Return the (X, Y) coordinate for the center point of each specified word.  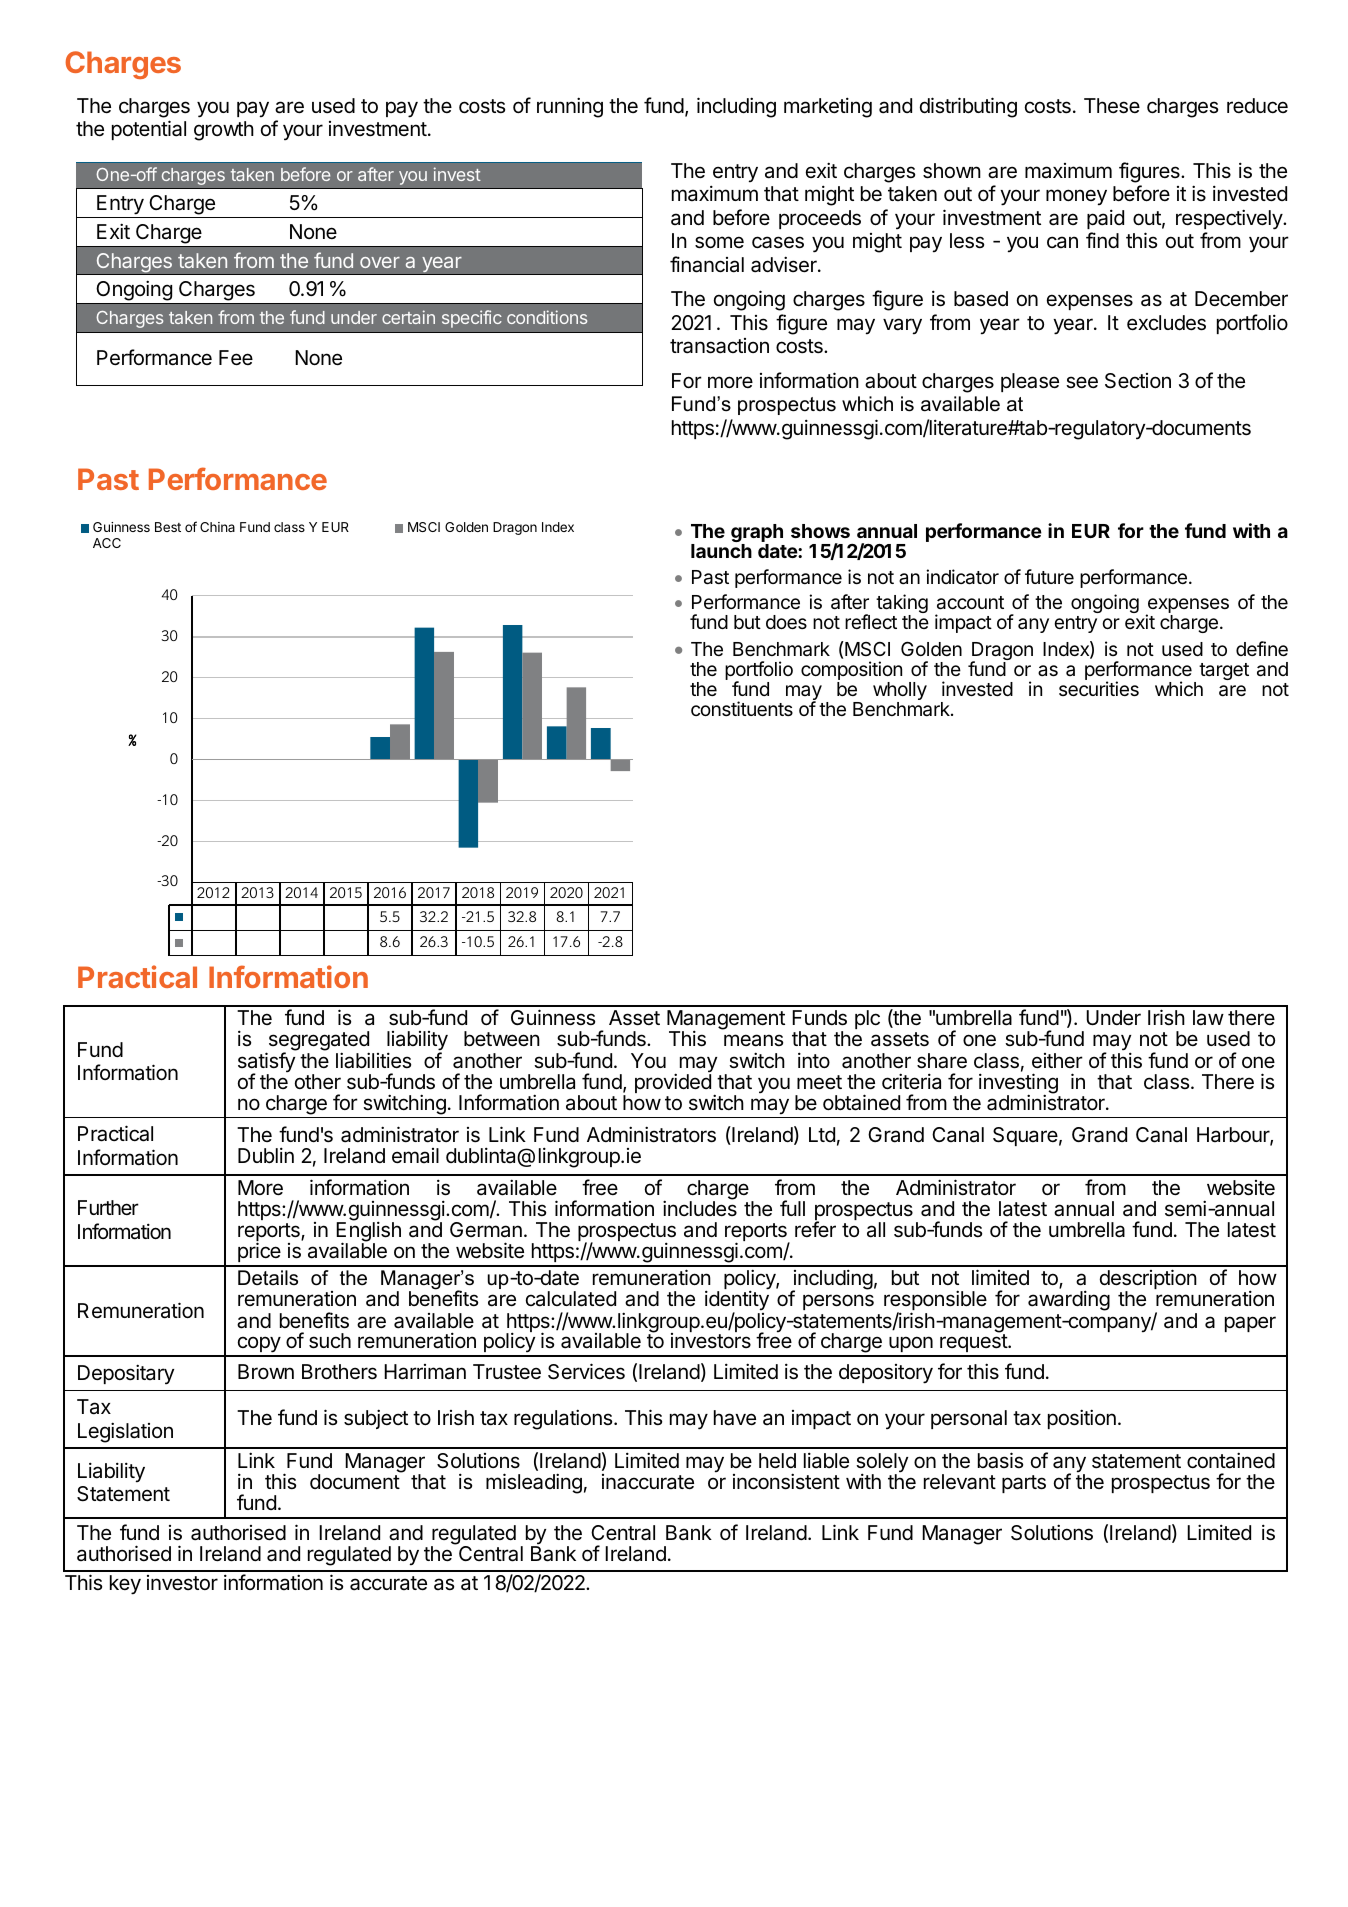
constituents (742, 708)
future (1049, 576)
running (570, 107)
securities (1099, 688)
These (1112, 106)
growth (224, 131)
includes (700, 1208)
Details (268, 1278)
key (125, 1585)
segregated (318, 1042)
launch (721, 551)
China (217, 527)
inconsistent (786, 1481)
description (1148, 1280)
